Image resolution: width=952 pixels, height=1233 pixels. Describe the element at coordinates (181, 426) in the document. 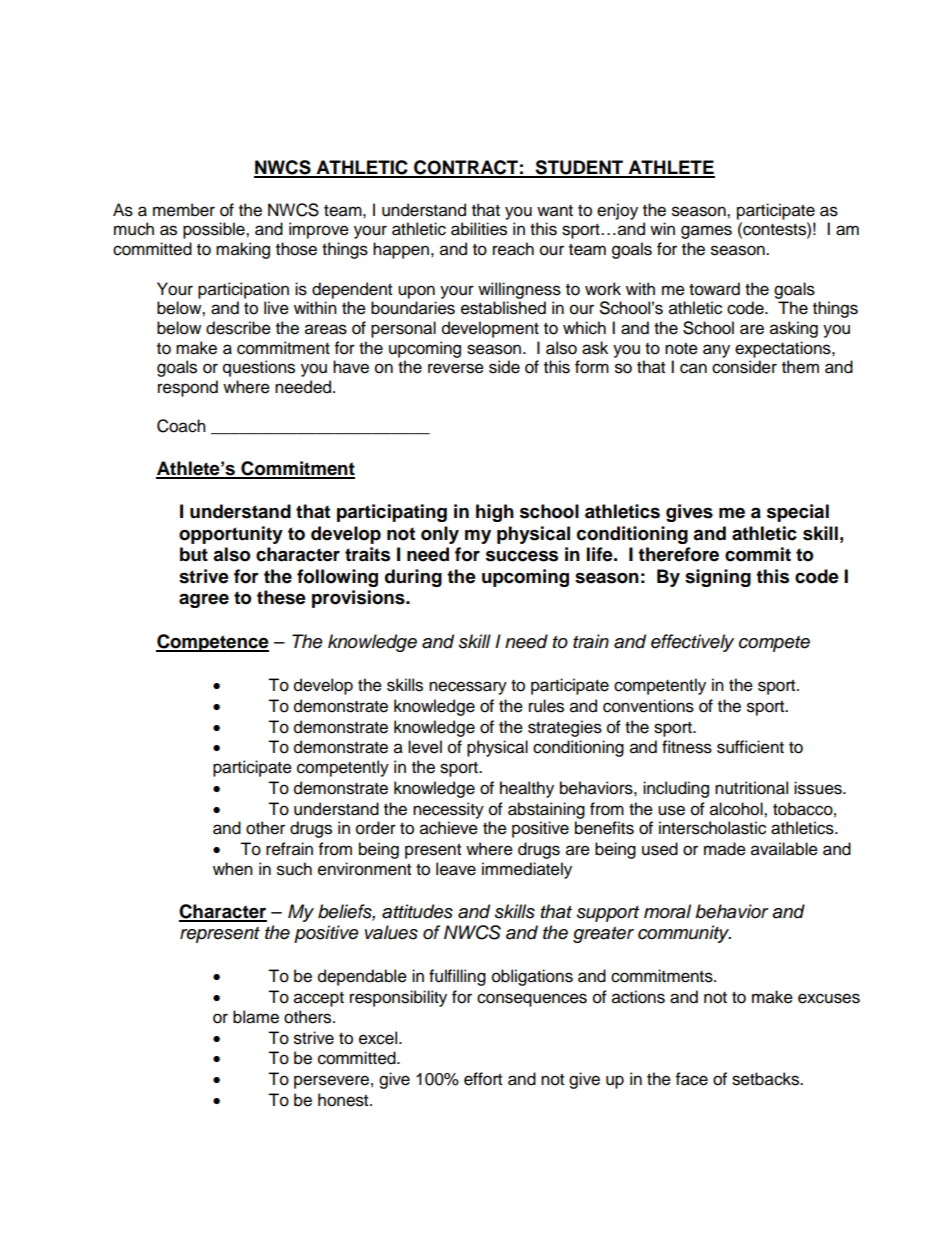

I see `Coach` at that location.
